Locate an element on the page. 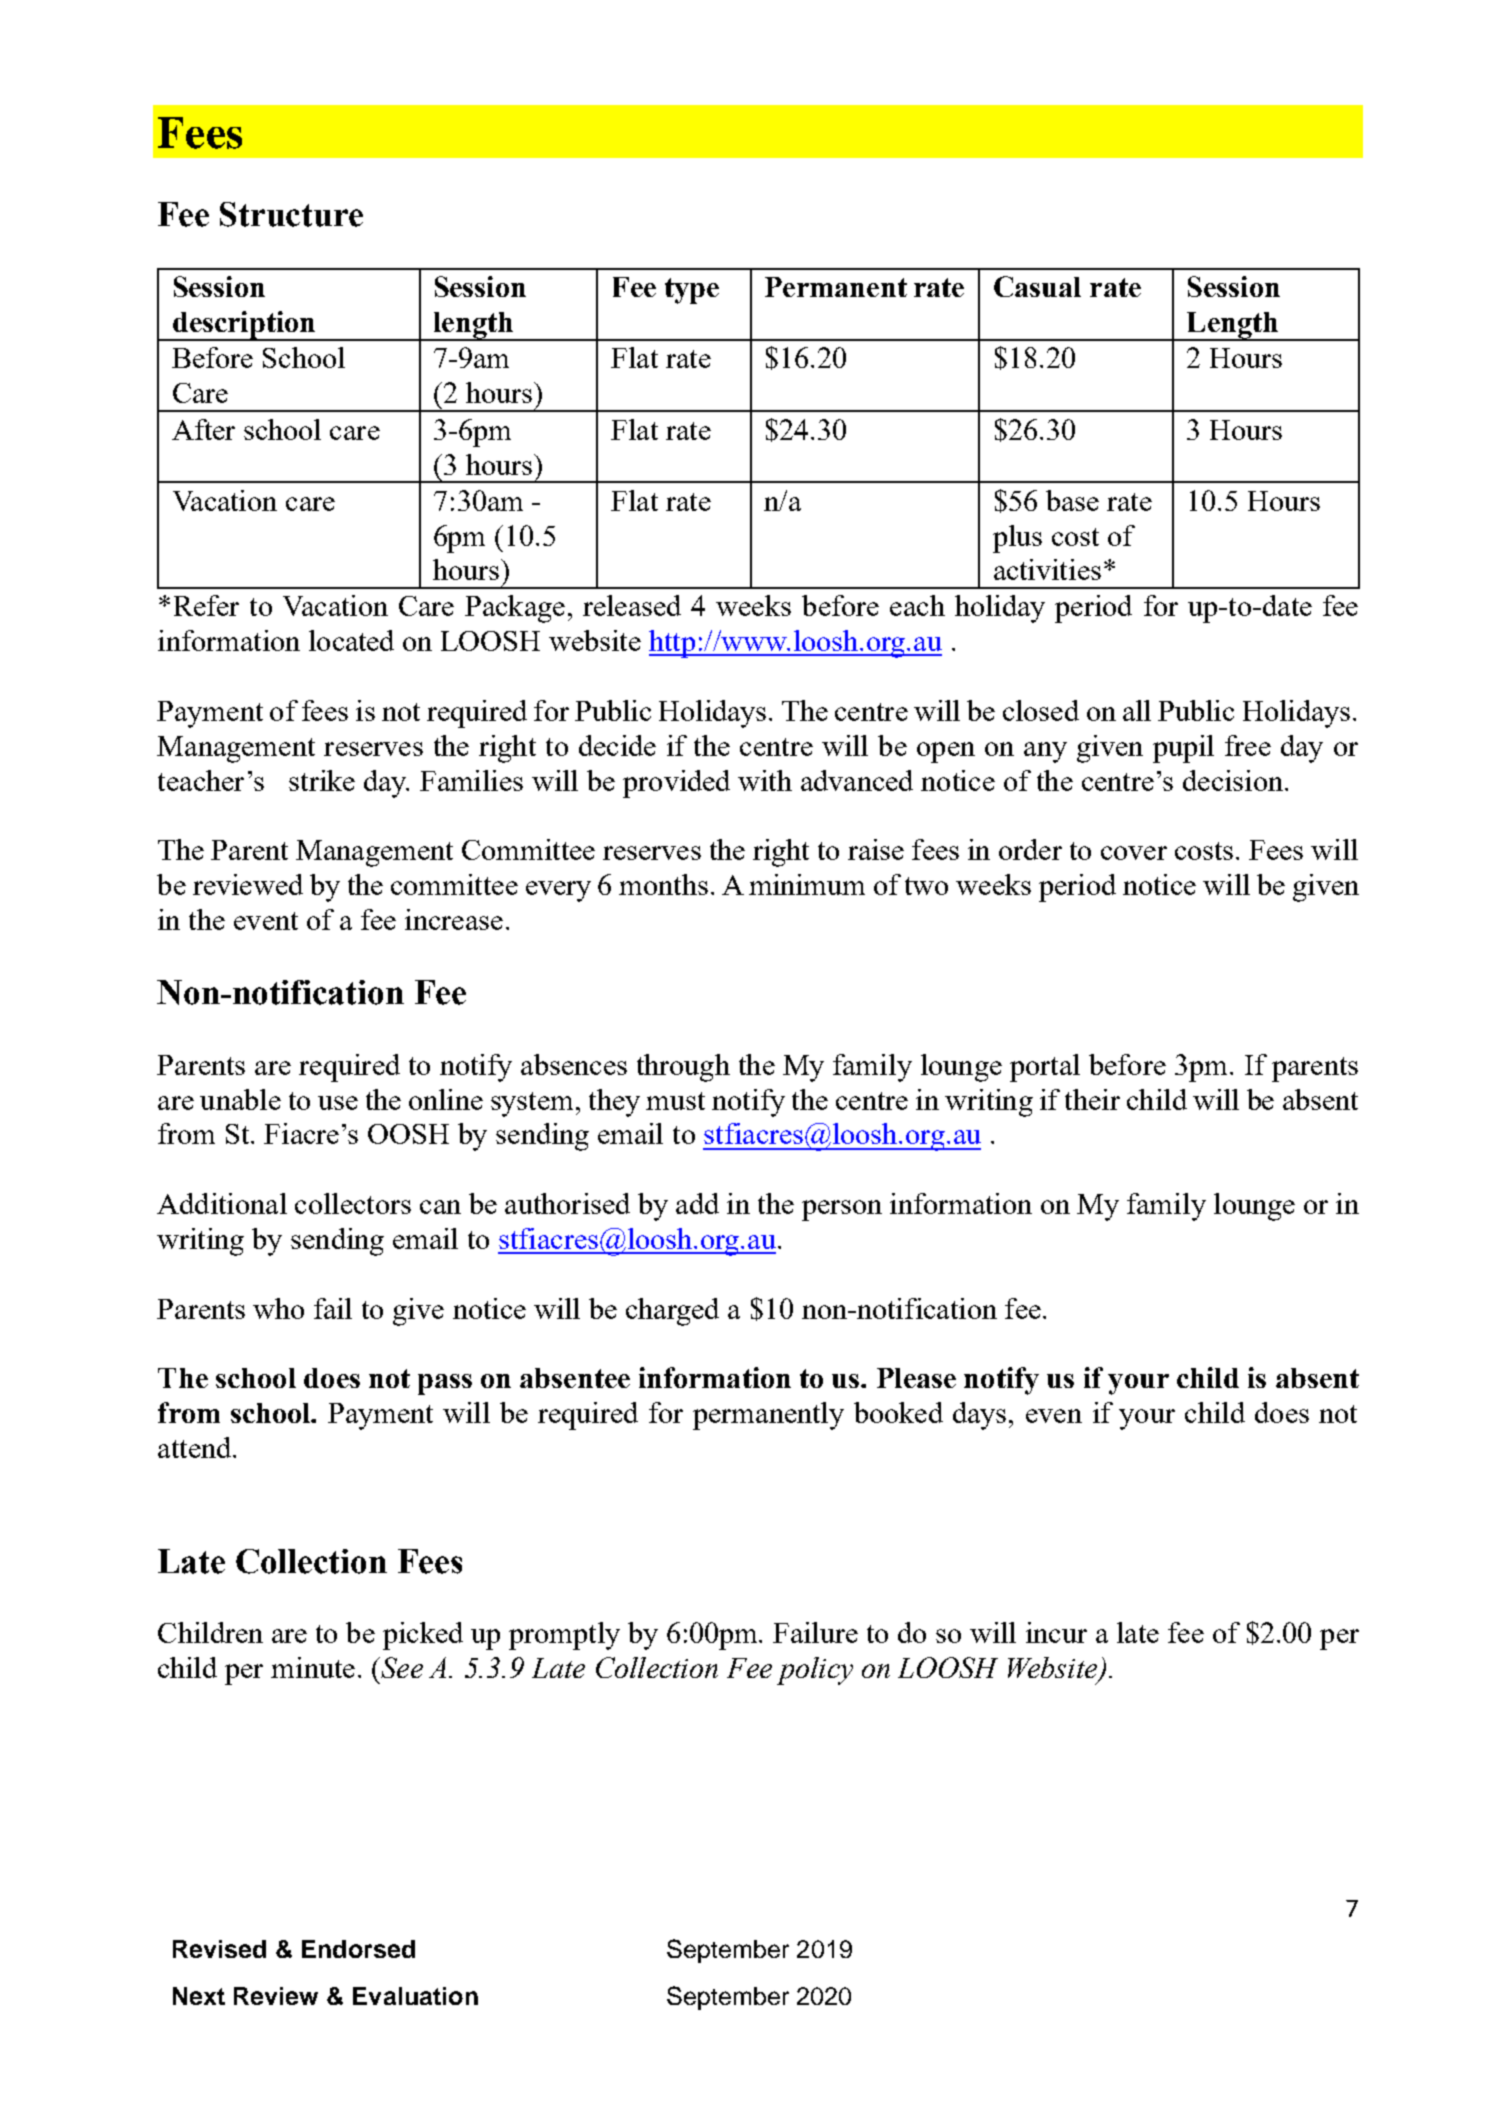 The height and width of the document is (2124, 1502). cover is located at coordinates (1134, 853).
